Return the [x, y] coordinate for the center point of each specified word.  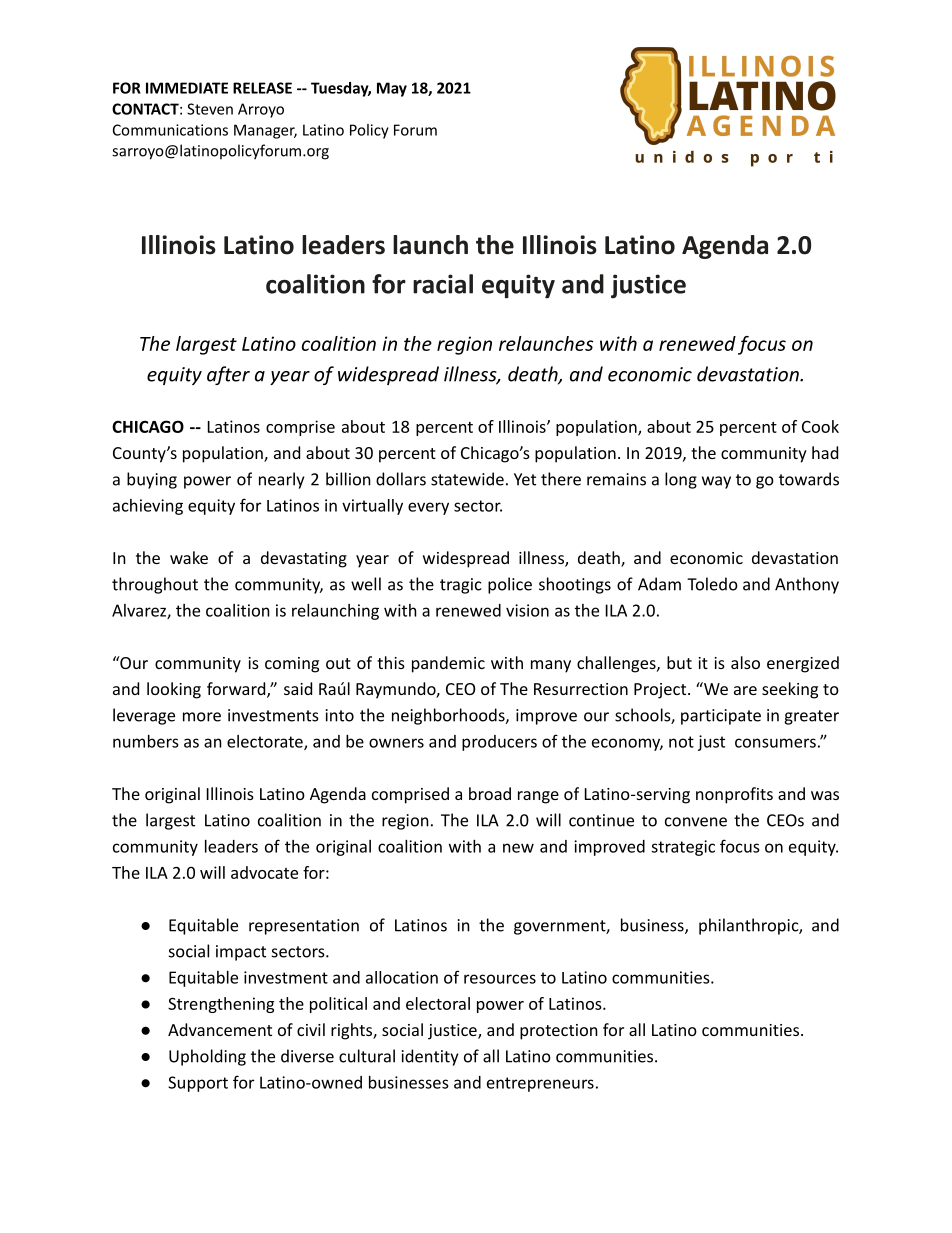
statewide [467, 479]
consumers [775, 743]
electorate [266, 742]
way [716, 482]
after [228, 375]
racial [443, 284]
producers [499, 743]
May [392, 89]
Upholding [207, 1057]
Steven [210, 109]
